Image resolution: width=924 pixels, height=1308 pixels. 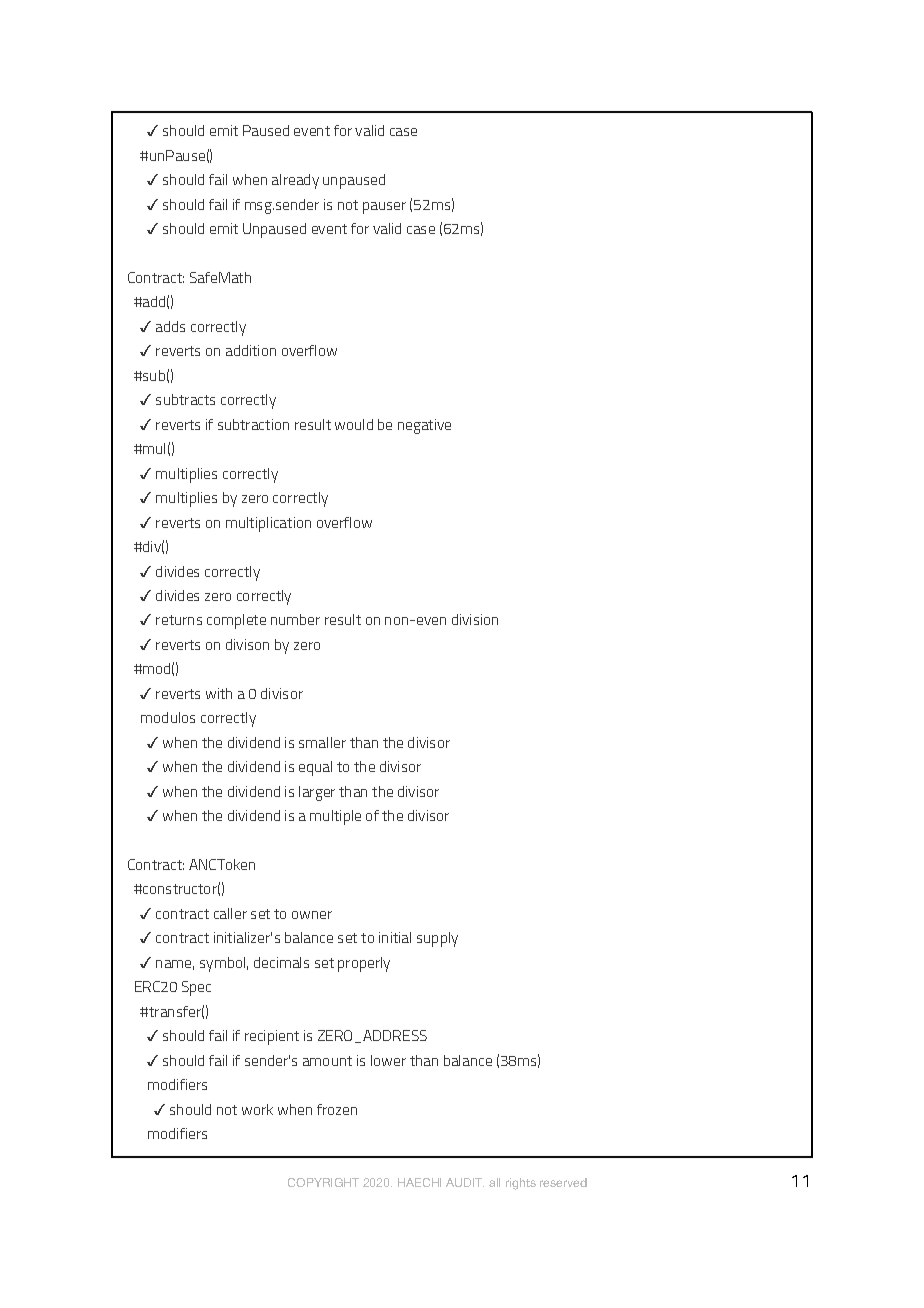 I want to click on multiplication, so click(x=268, y=524).
